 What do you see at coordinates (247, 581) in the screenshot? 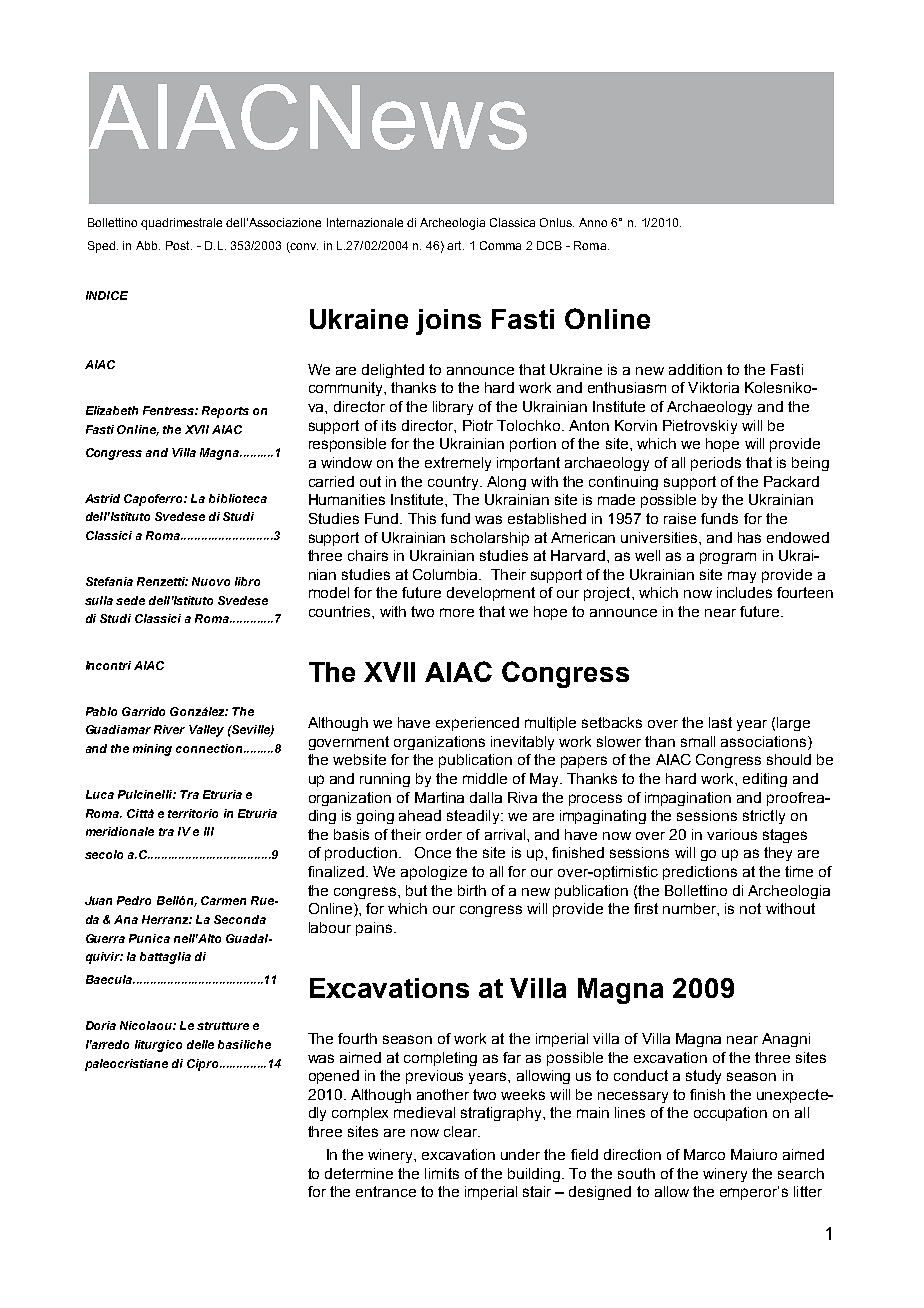
I see `libro` at bounding box center [247, 581].
